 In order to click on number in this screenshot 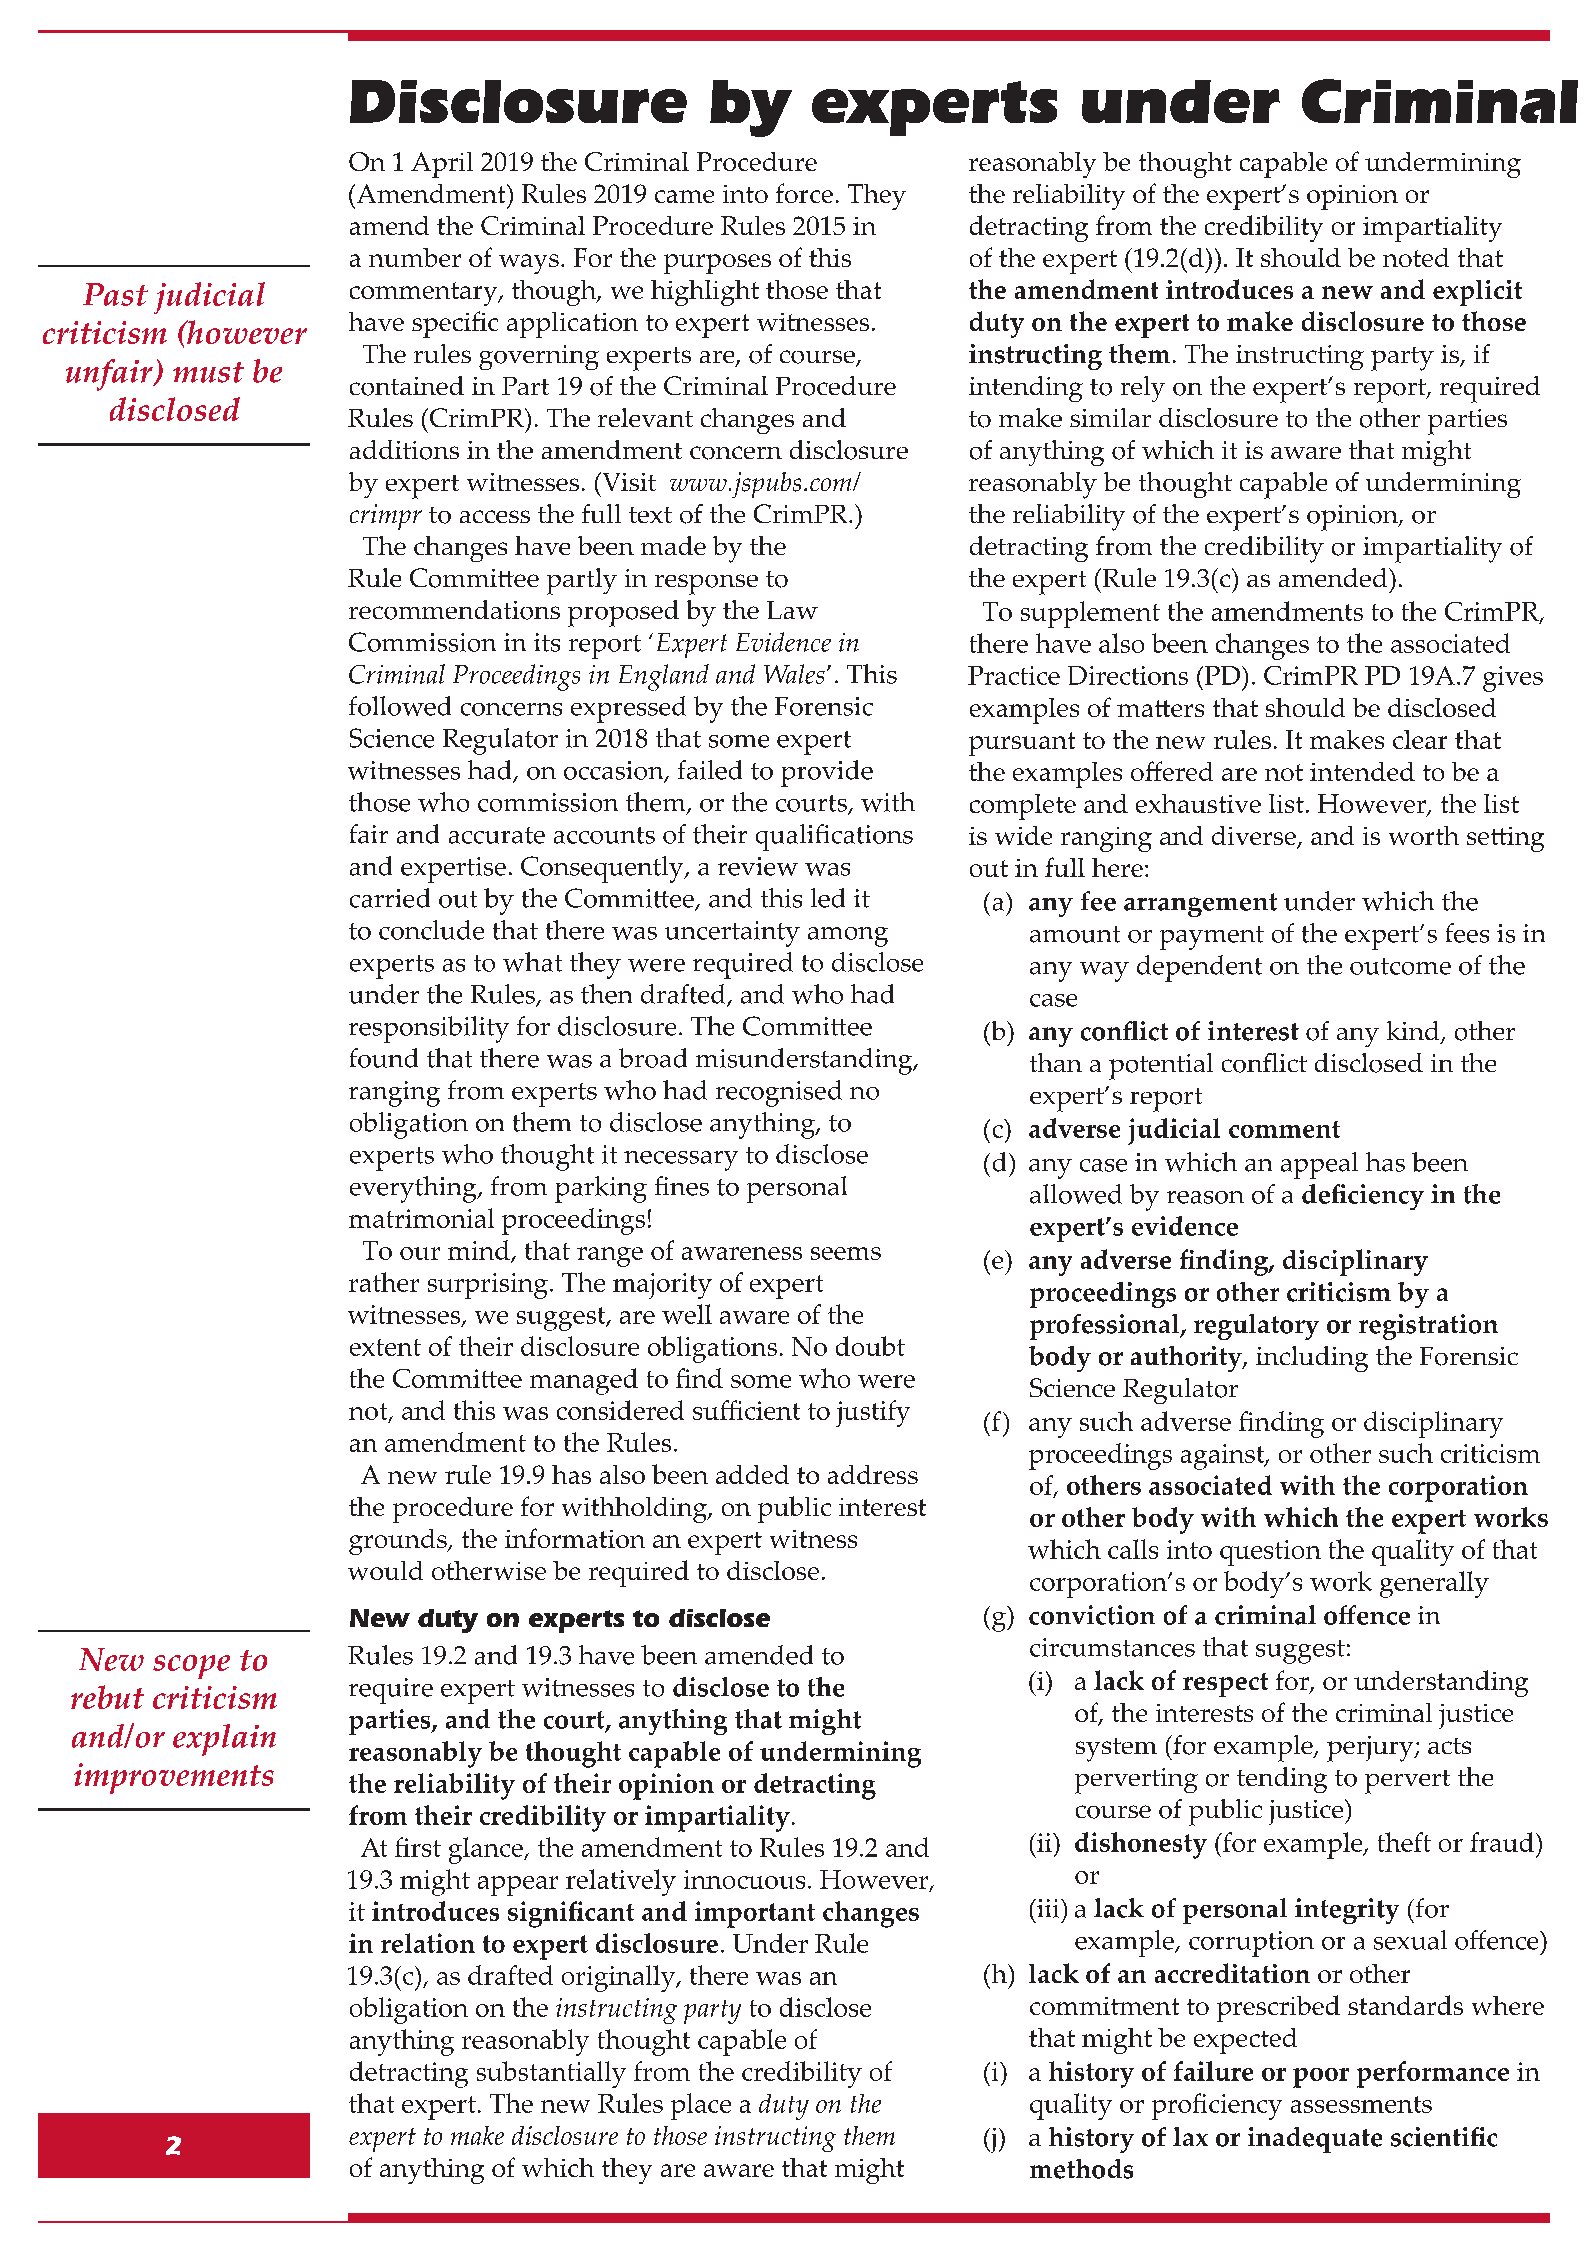, I will do `click(415, 257)`.
